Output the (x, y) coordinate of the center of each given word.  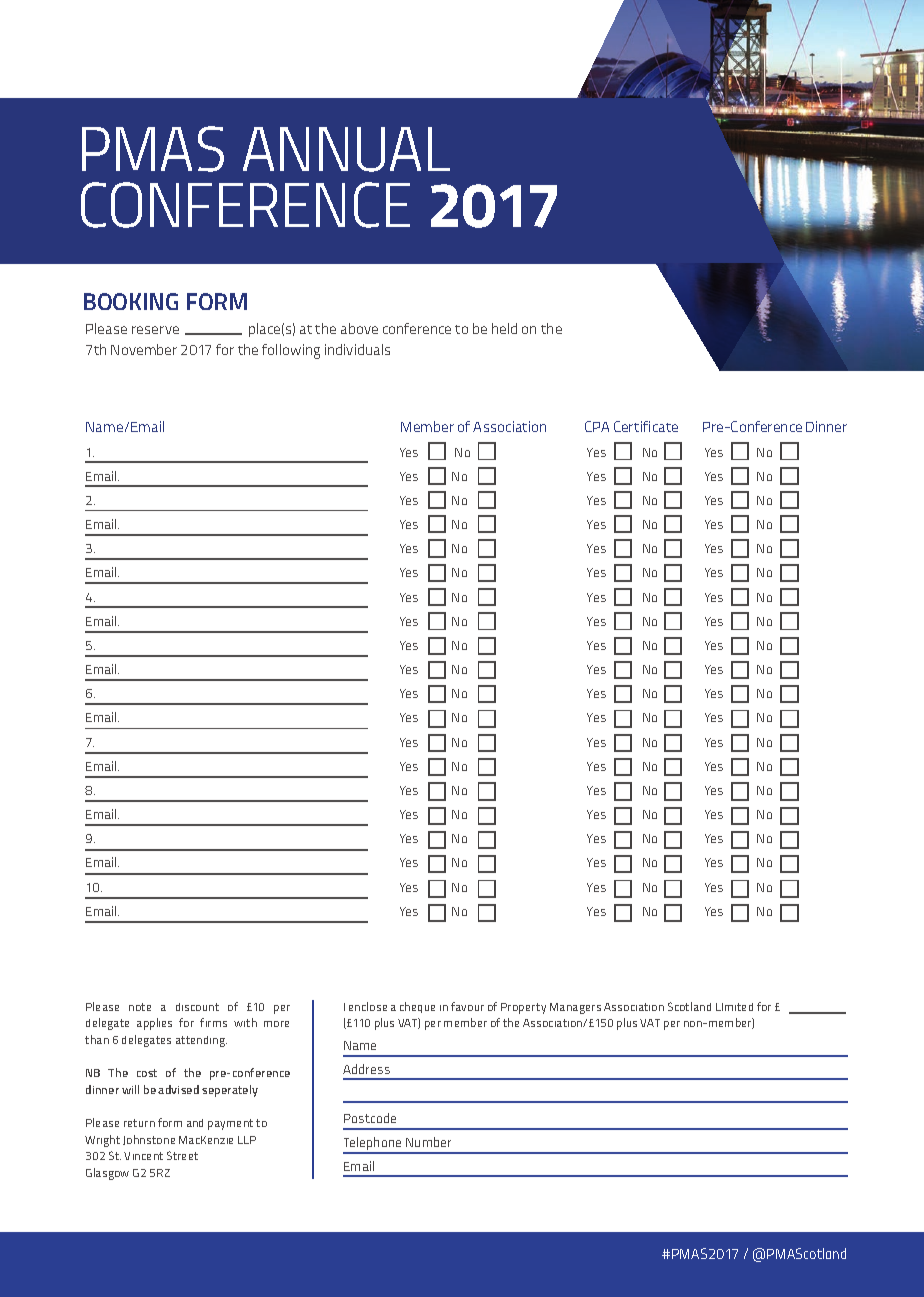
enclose (368, 1006)
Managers (575, 1008)
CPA (597, 426)
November (144, 349)
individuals (357, 349)
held (504, 328)
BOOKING (131, 301)
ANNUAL (346, 149)
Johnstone (149, 1140)
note (140, 1007)
